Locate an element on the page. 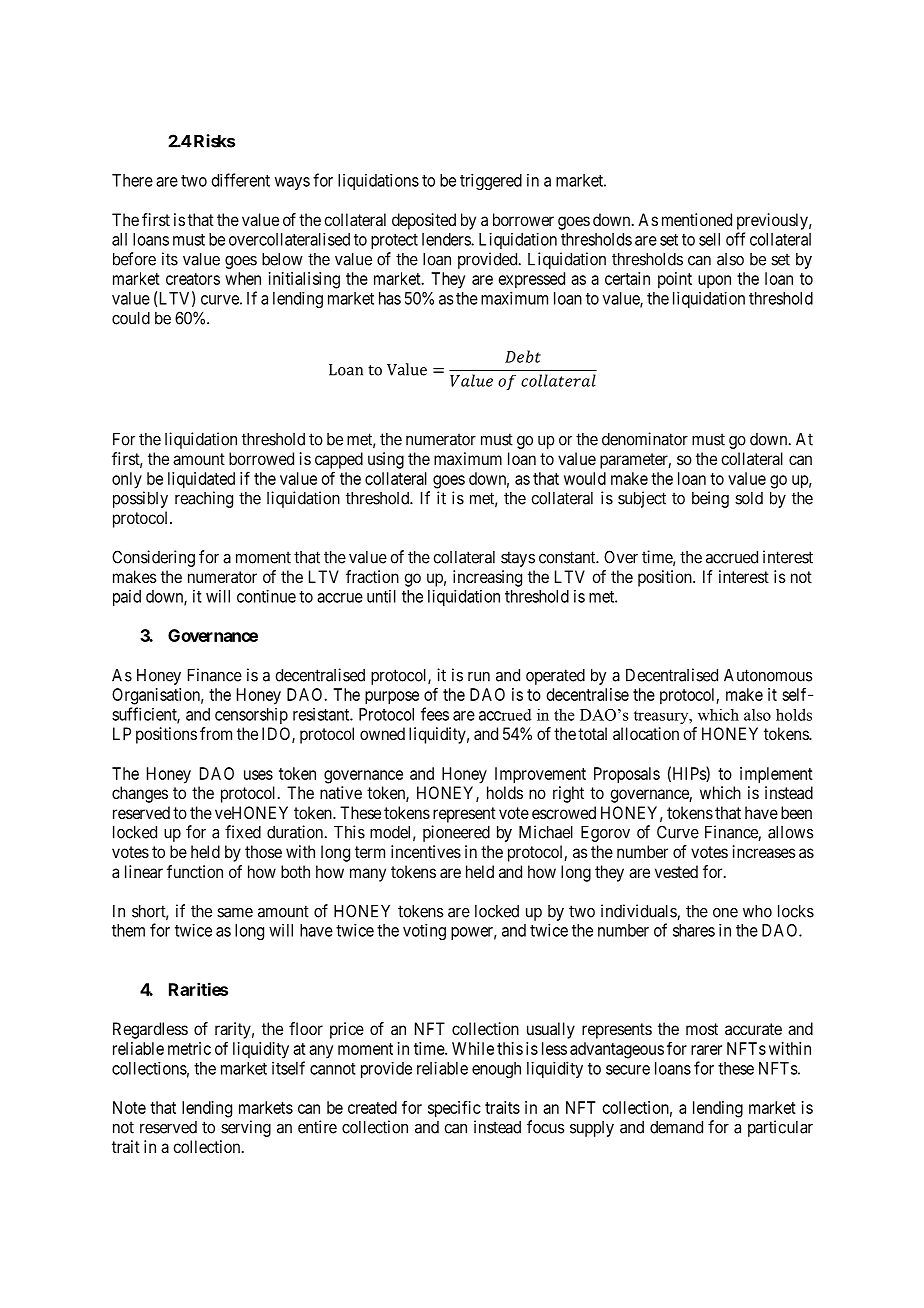 The width and height of the document is (924, 1308). different is located at coordinates (241, 180).
